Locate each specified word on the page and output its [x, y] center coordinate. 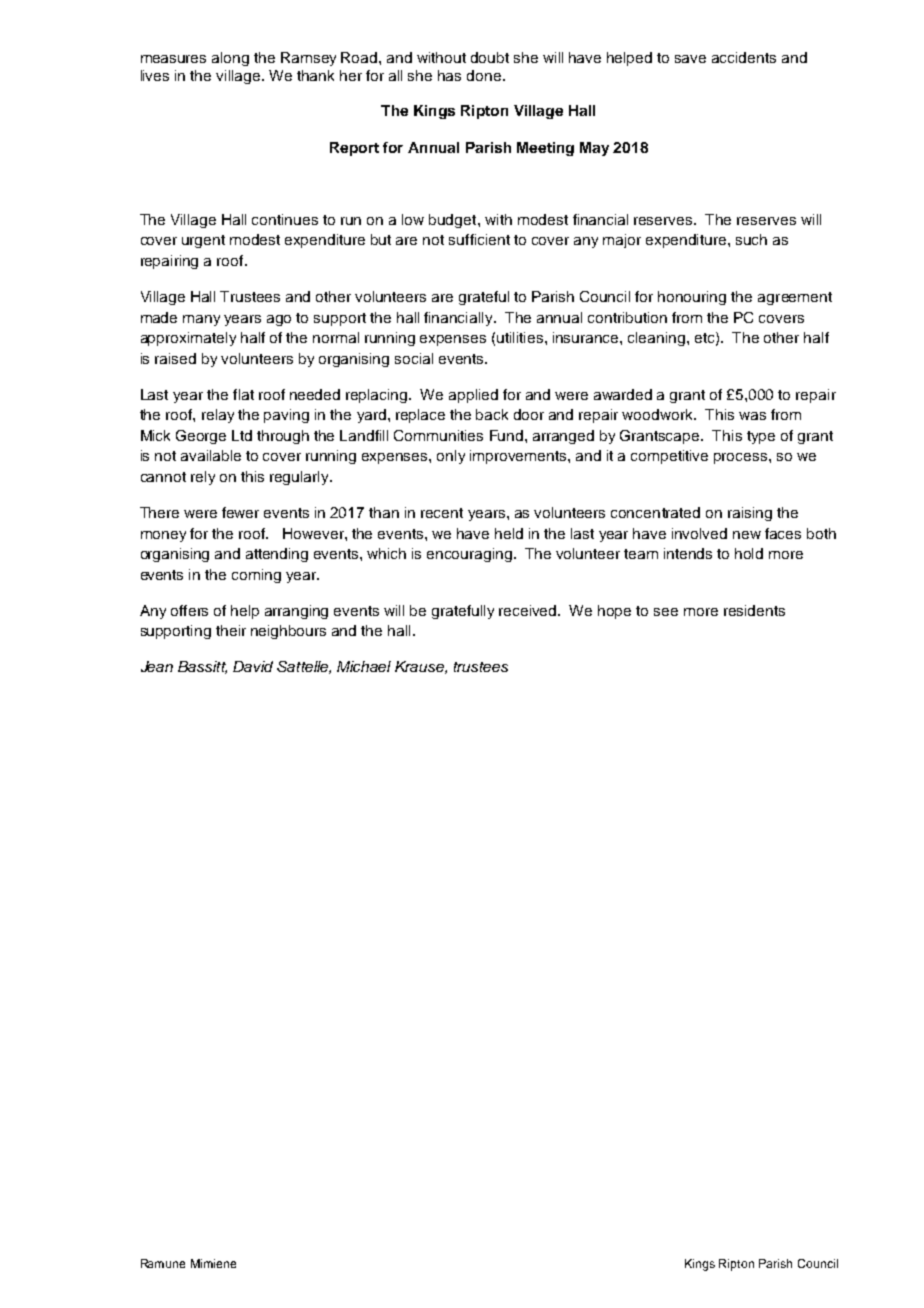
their [231, 630]
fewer [240, 512]
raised [175, 358]
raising [750, 514]
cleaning [658, 339]
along [230, 59]
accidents [744, 57]
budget [454, 221]
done [484, 75]
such [751, 239]
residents [754, 610]
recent [442, 513]
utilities [521, 337]
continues [285, 219]
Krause [420, 667]
